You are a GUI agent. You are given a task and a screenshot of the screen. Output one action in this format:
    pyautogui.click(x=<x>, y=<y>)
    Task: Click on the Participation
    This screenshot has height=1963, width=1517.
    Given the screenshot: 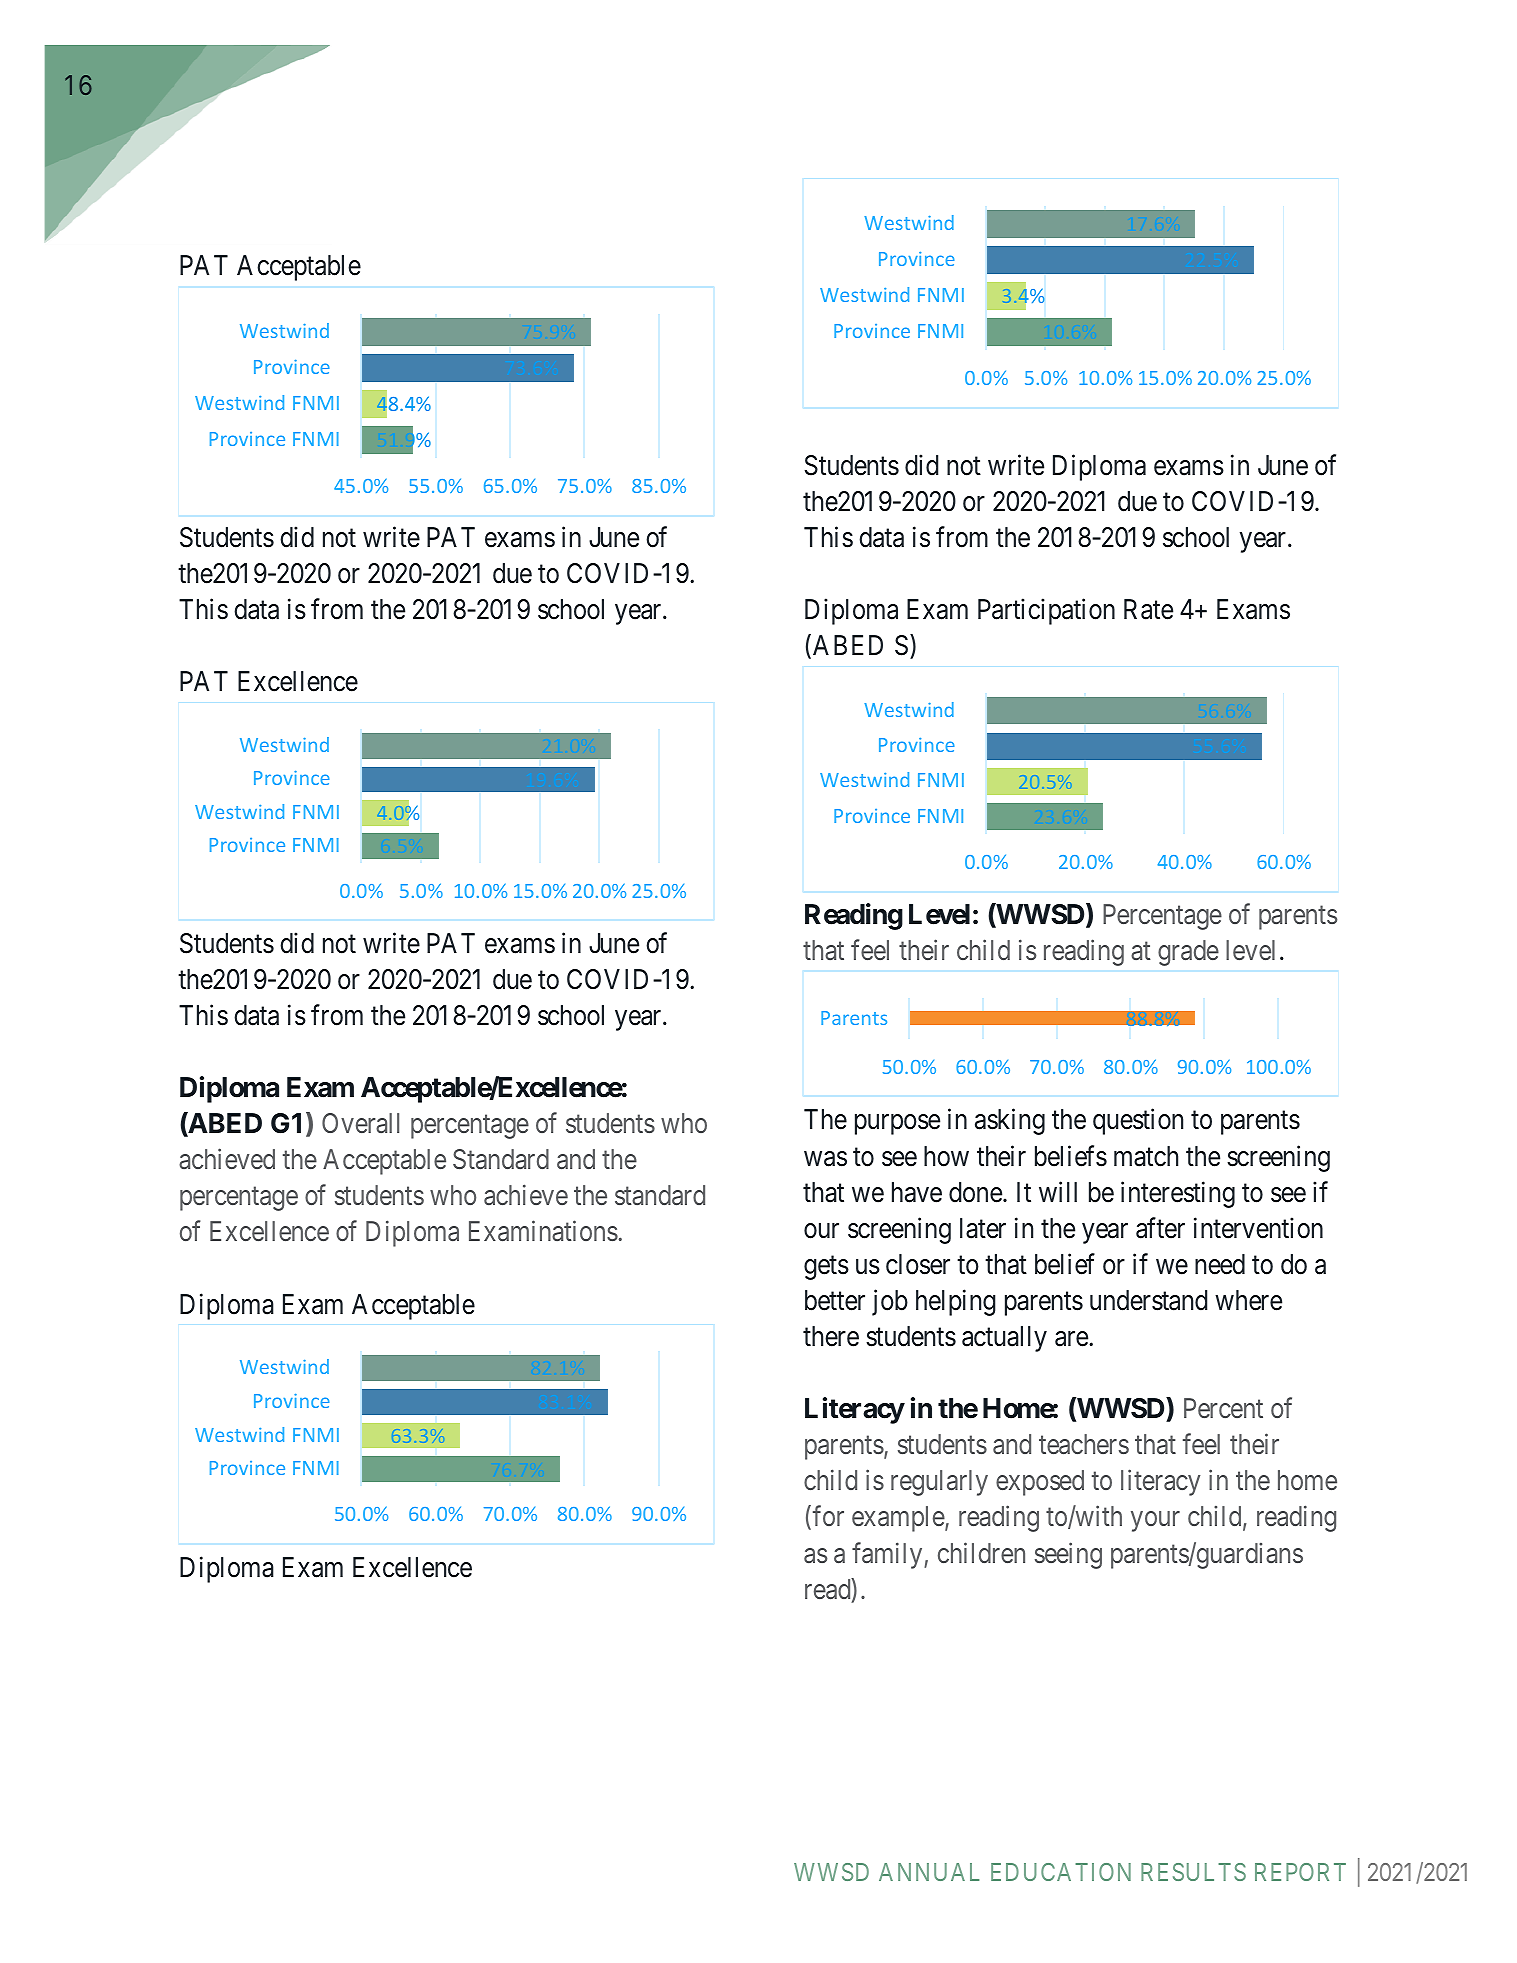 What is the action you would take?
    pyautogui.click(x=1046, y=612)
